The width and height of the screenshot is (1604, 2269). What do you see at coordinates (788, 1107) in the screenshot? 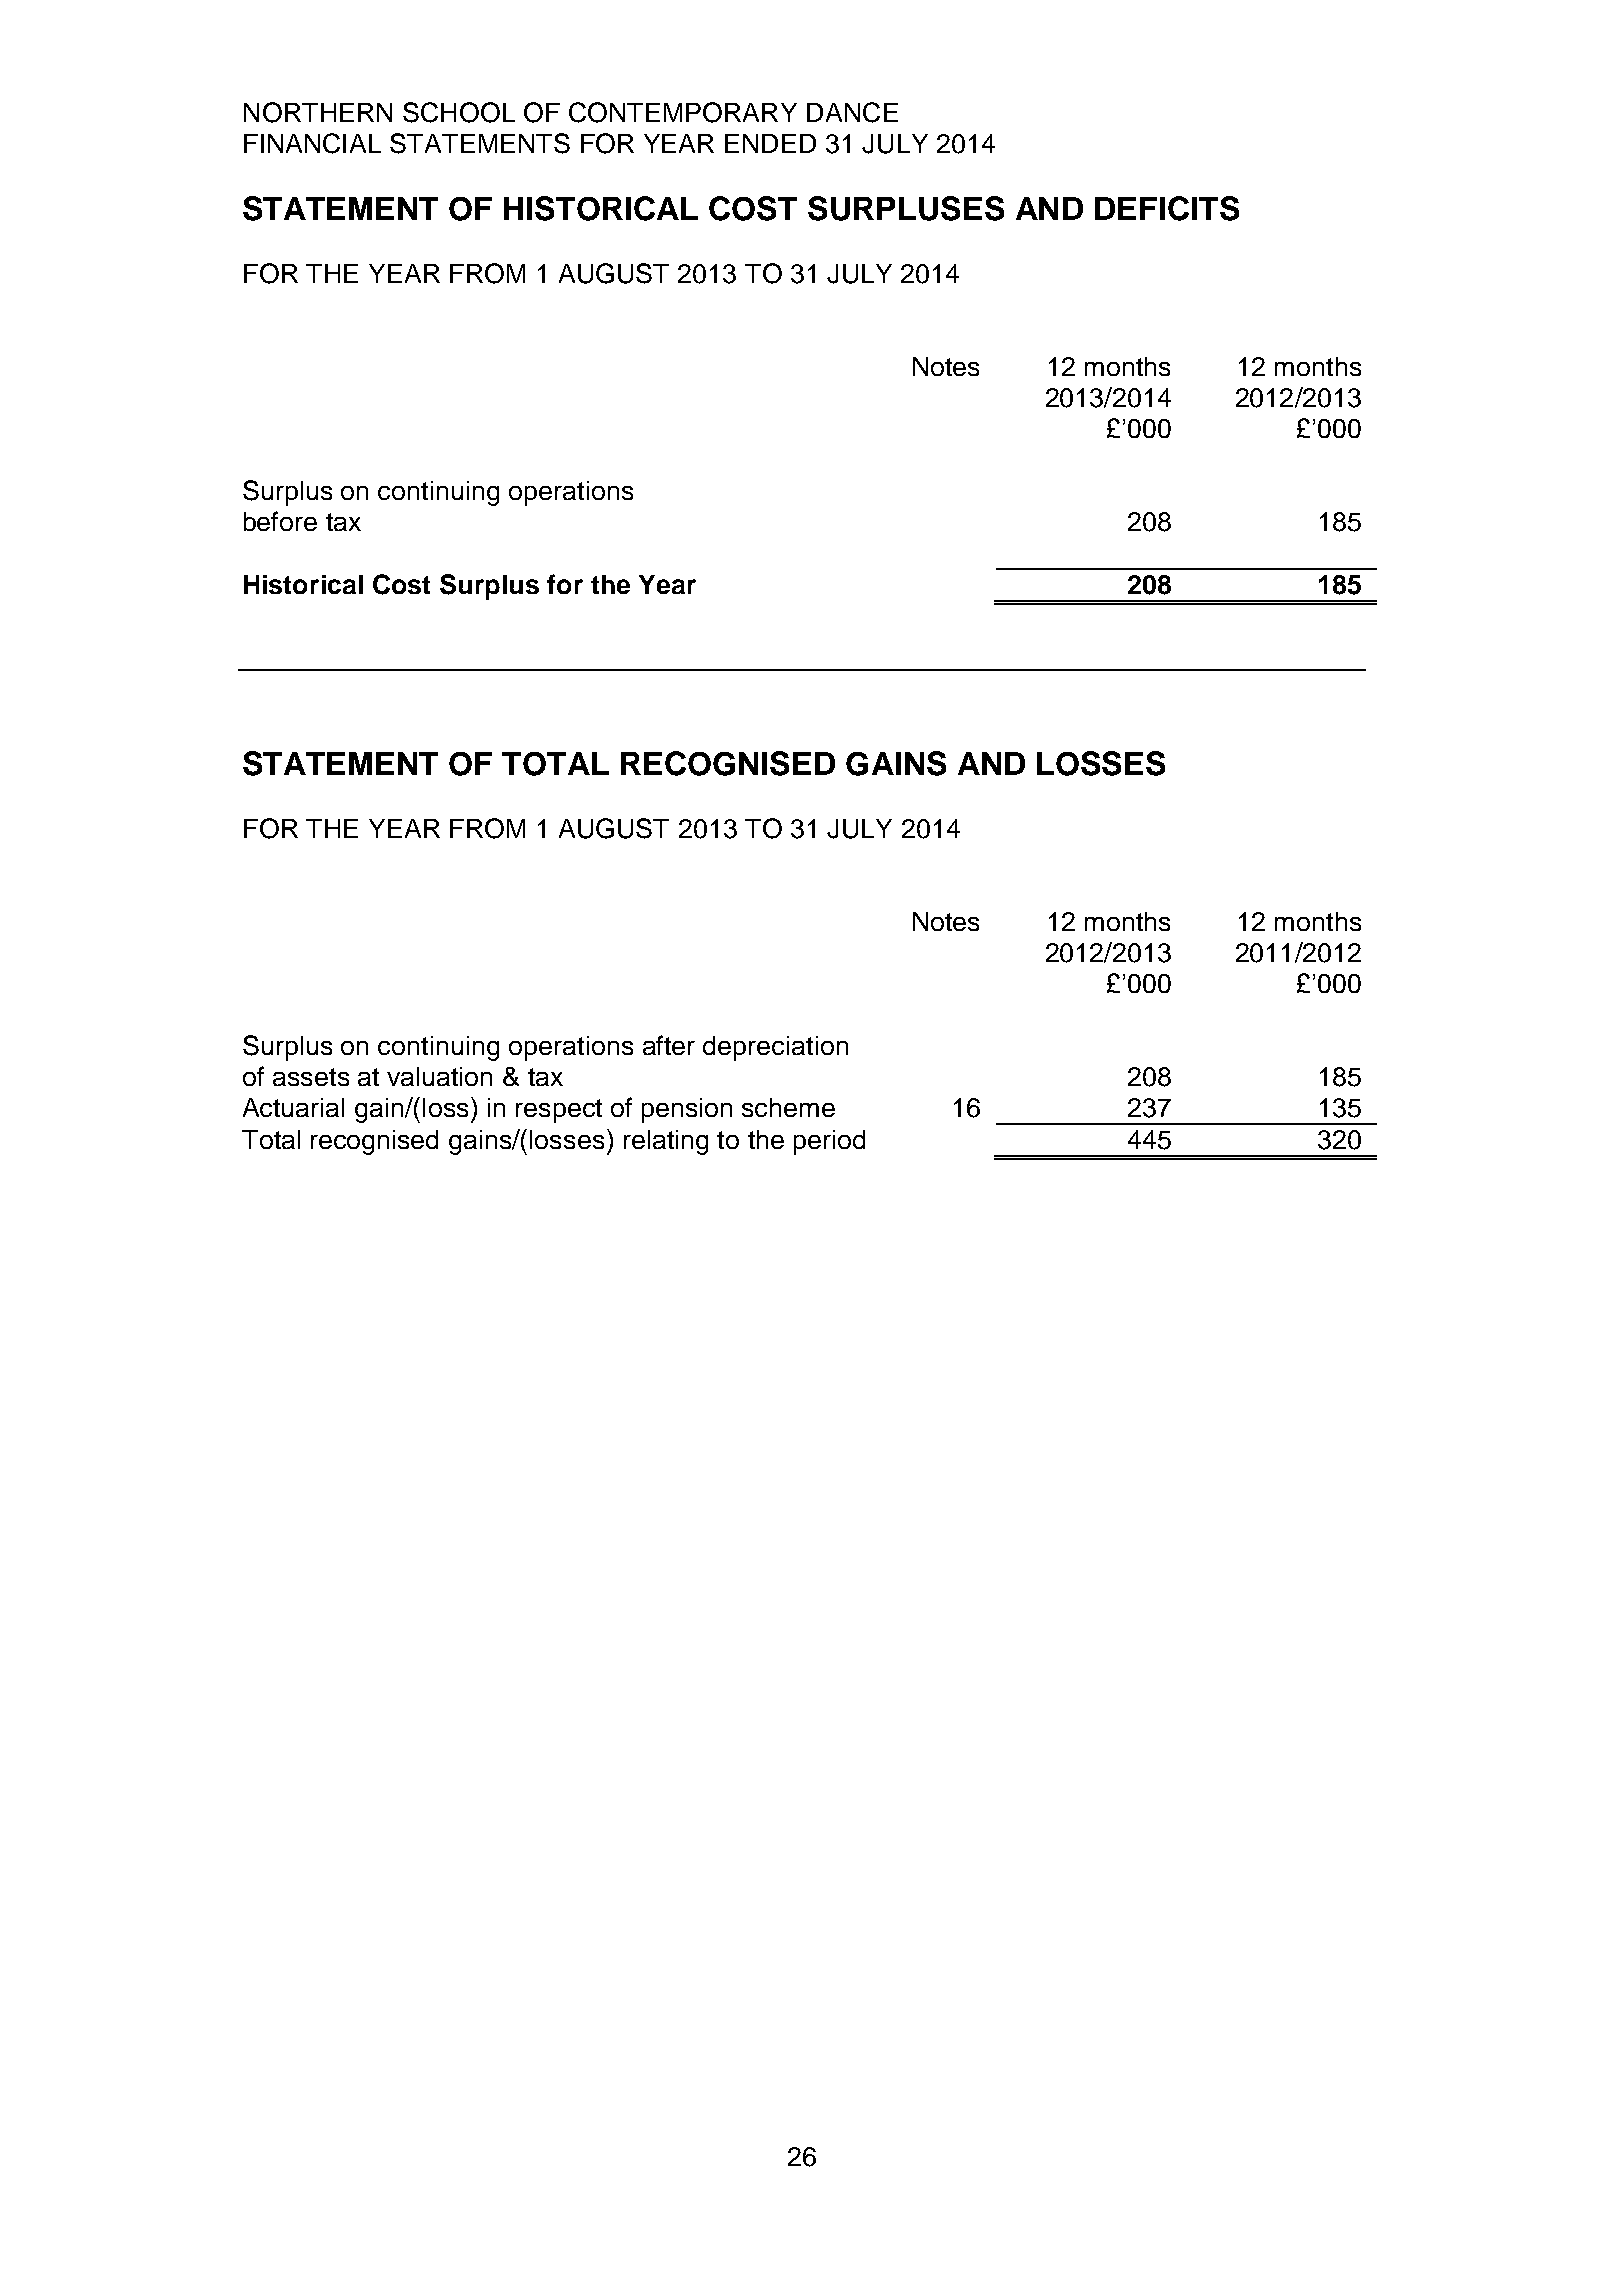
I see `scheme` at bounding box center [788, 1107].
